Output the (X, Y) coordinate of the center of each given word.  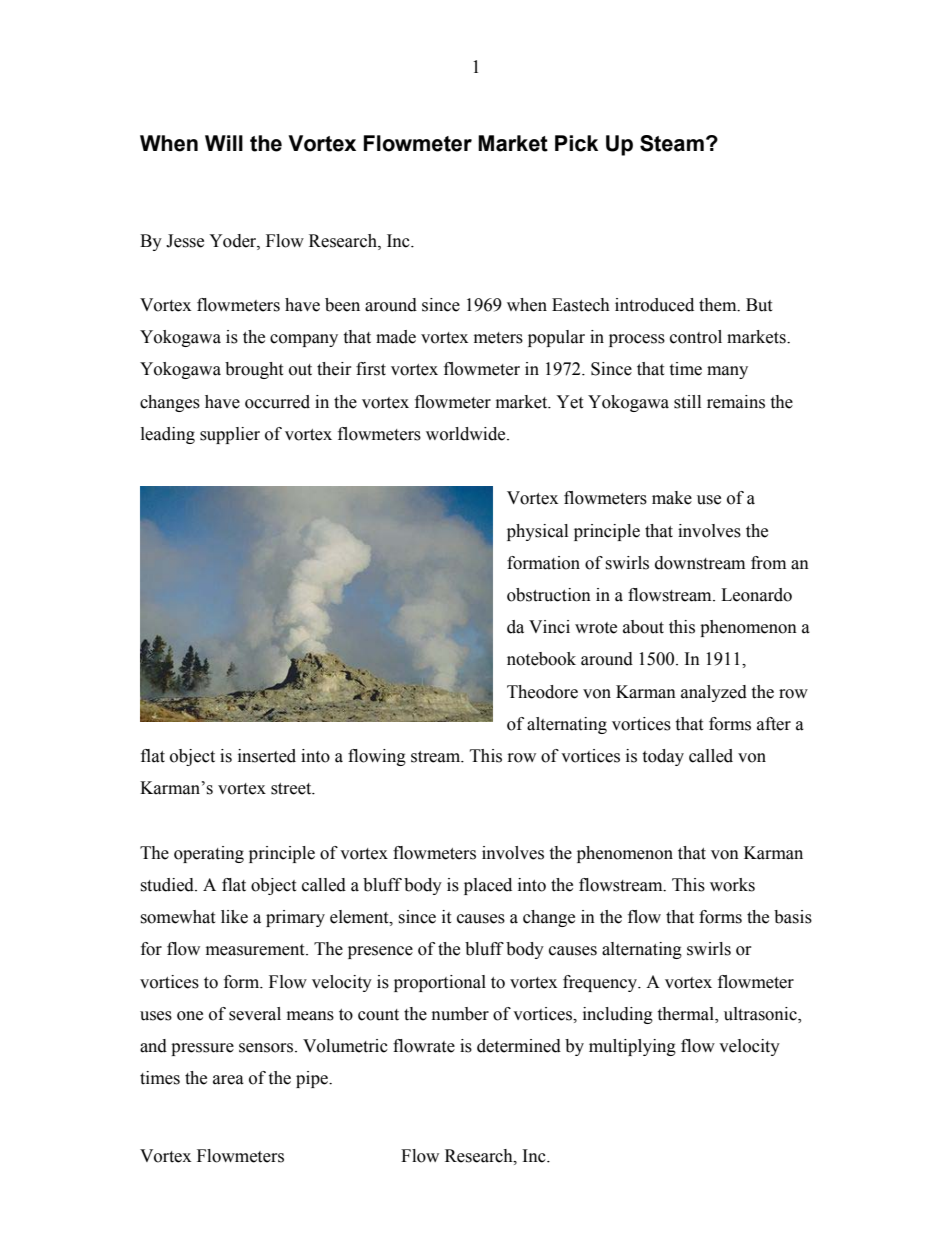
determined (519, 1046)
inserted (267, 756)
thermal (686, 1015)
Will (224, 143)
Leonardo (756, 595)
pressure (202, 1049)
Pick (576, 143)
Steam (672, 143)
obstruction (549, 595)
